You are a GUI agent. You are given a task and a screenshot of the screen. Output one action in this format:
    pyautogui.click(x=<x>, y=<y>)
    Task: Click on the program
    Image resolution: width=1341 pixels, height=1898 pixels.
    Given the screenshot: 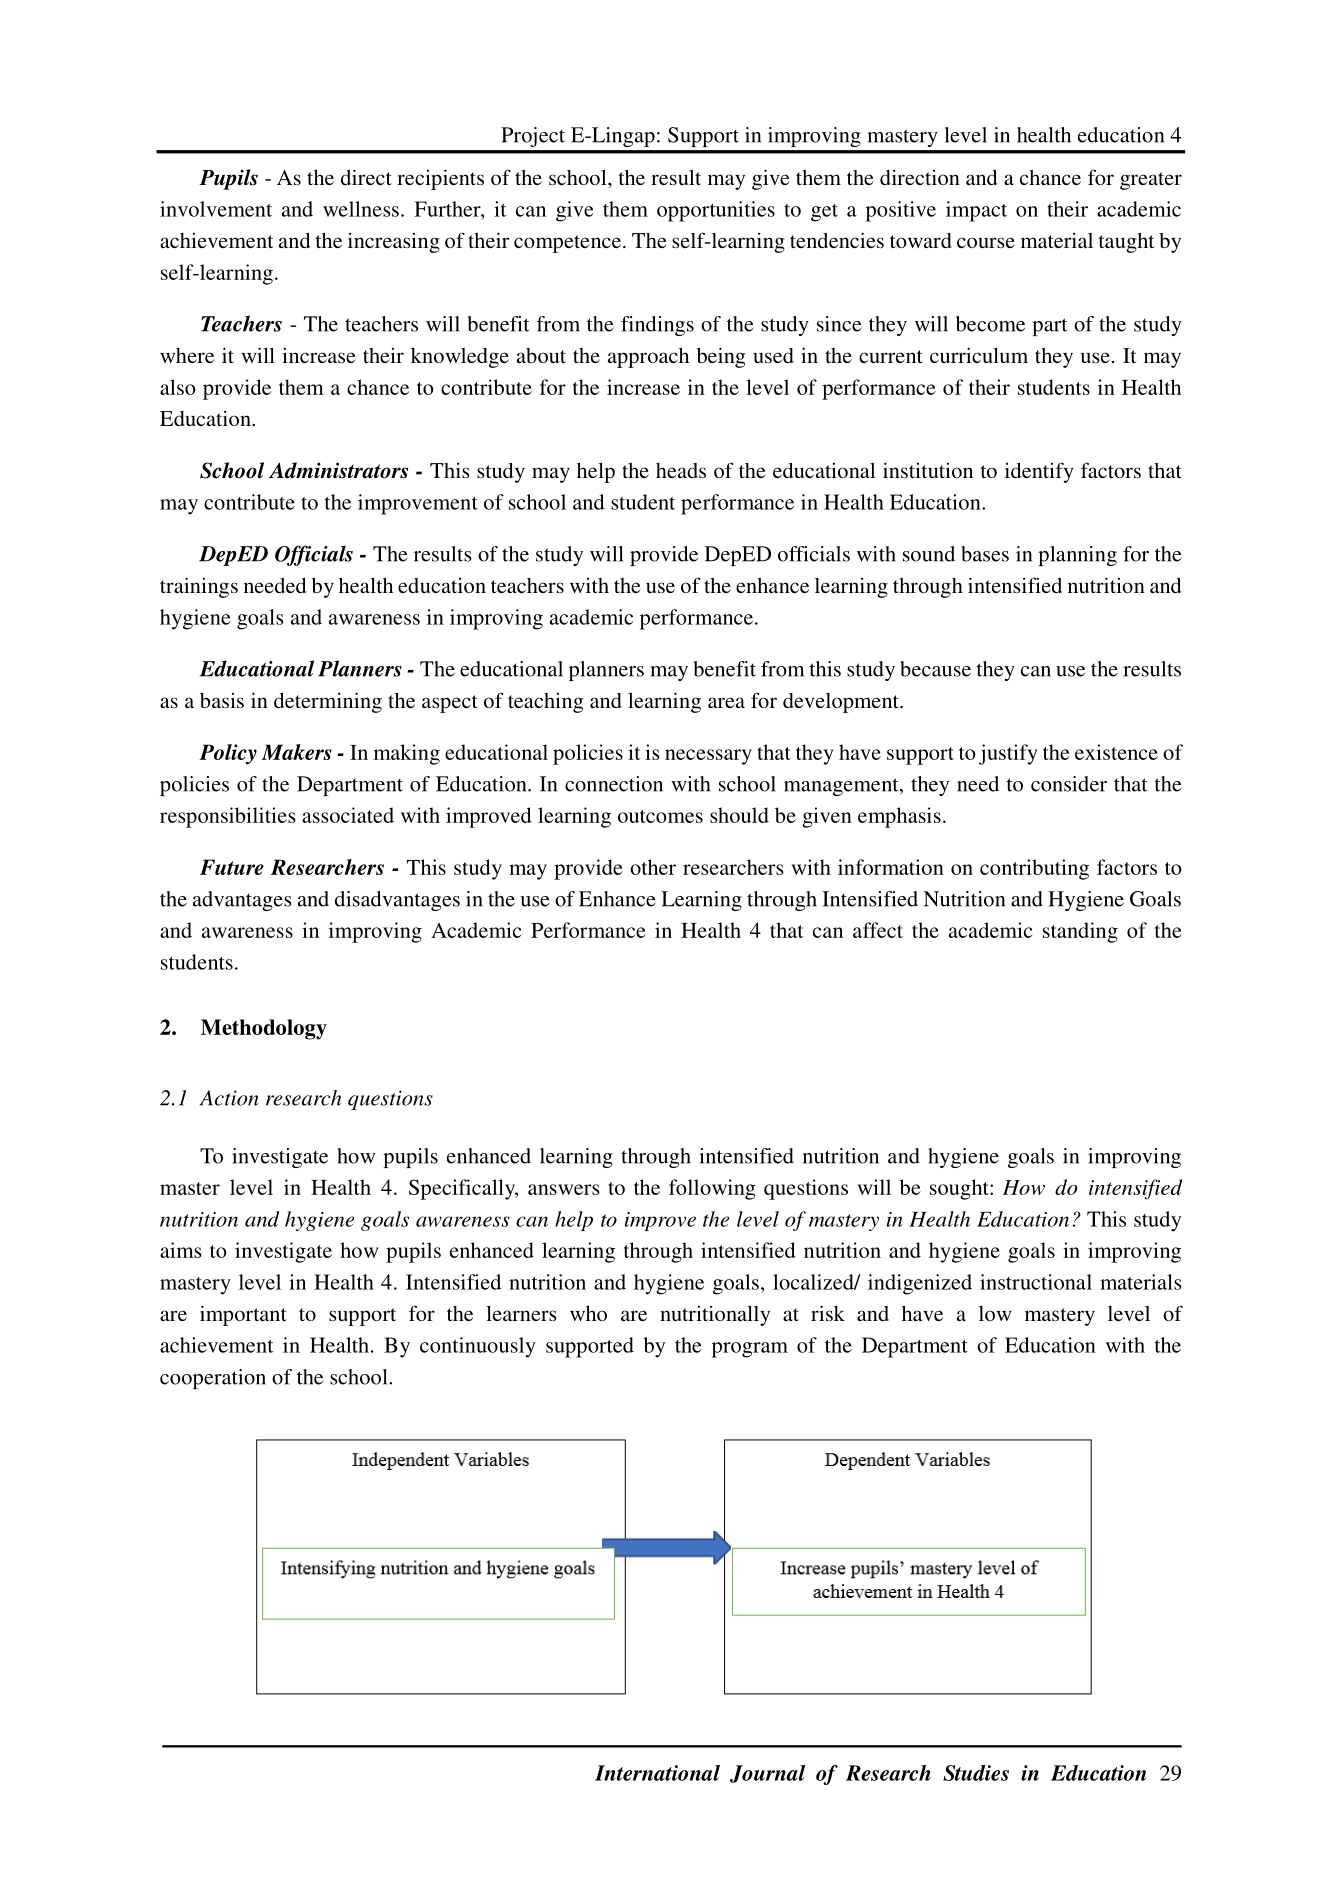 What is the action you would take?
    pyautogui.click(x=750, y=1350)
